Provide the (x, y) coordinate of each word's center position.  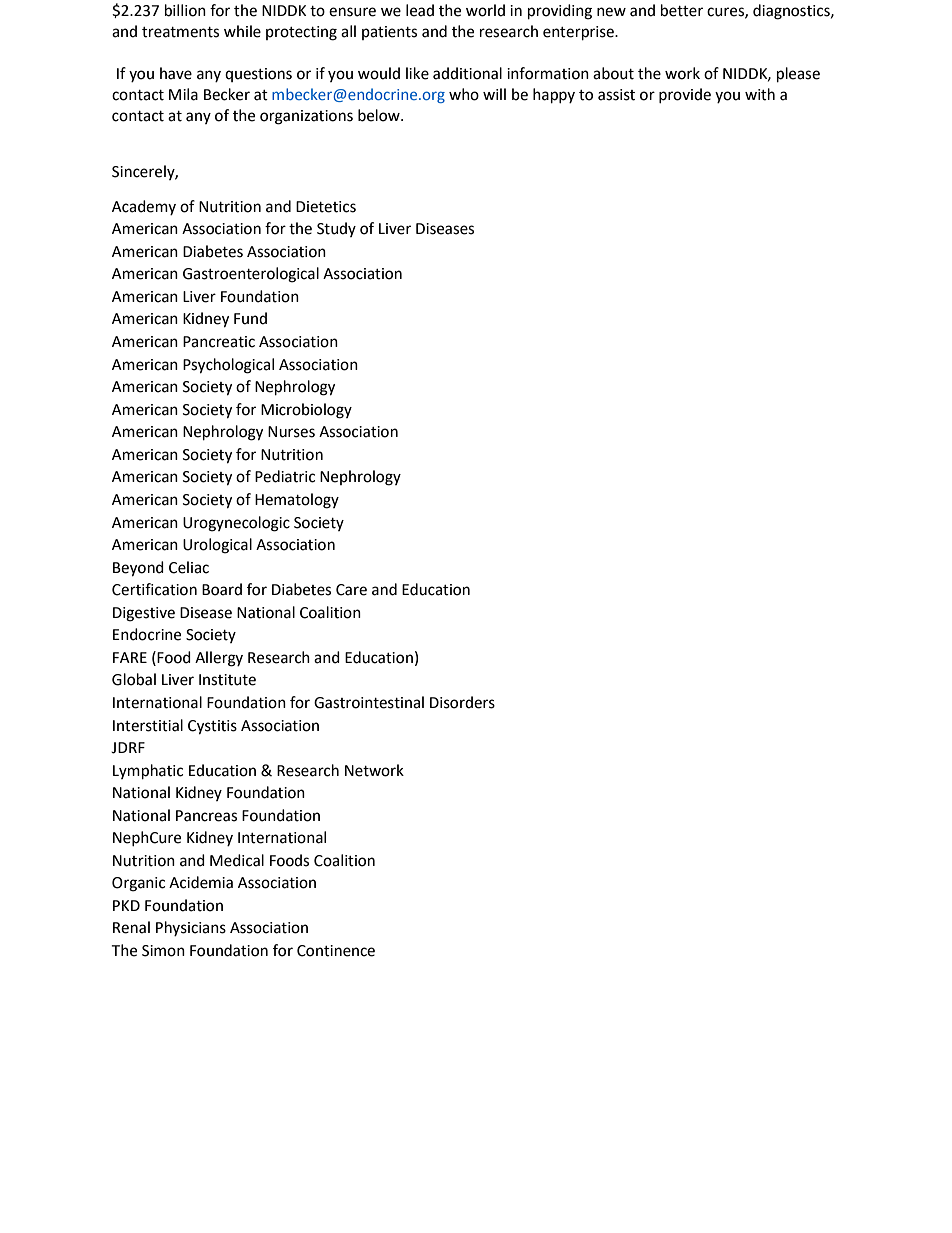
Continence (336, 951)
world (485, 10)
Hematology (297, 501)
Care (351, 590)
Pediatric (285, 476)
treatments (180, 32)
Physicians (191, 928)
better (682, 10)
